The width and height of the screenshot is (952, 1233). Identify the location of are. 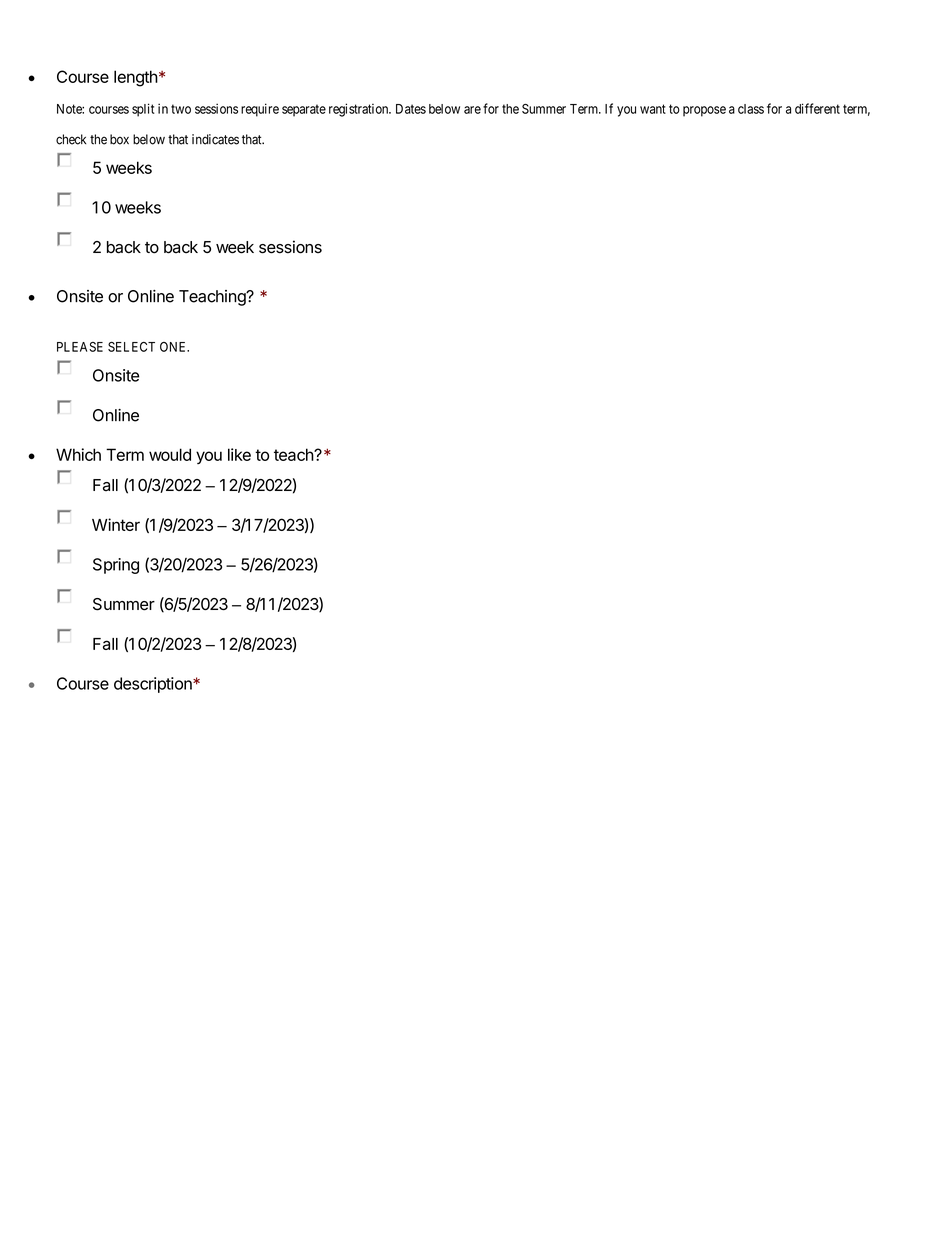
(472, 110).
